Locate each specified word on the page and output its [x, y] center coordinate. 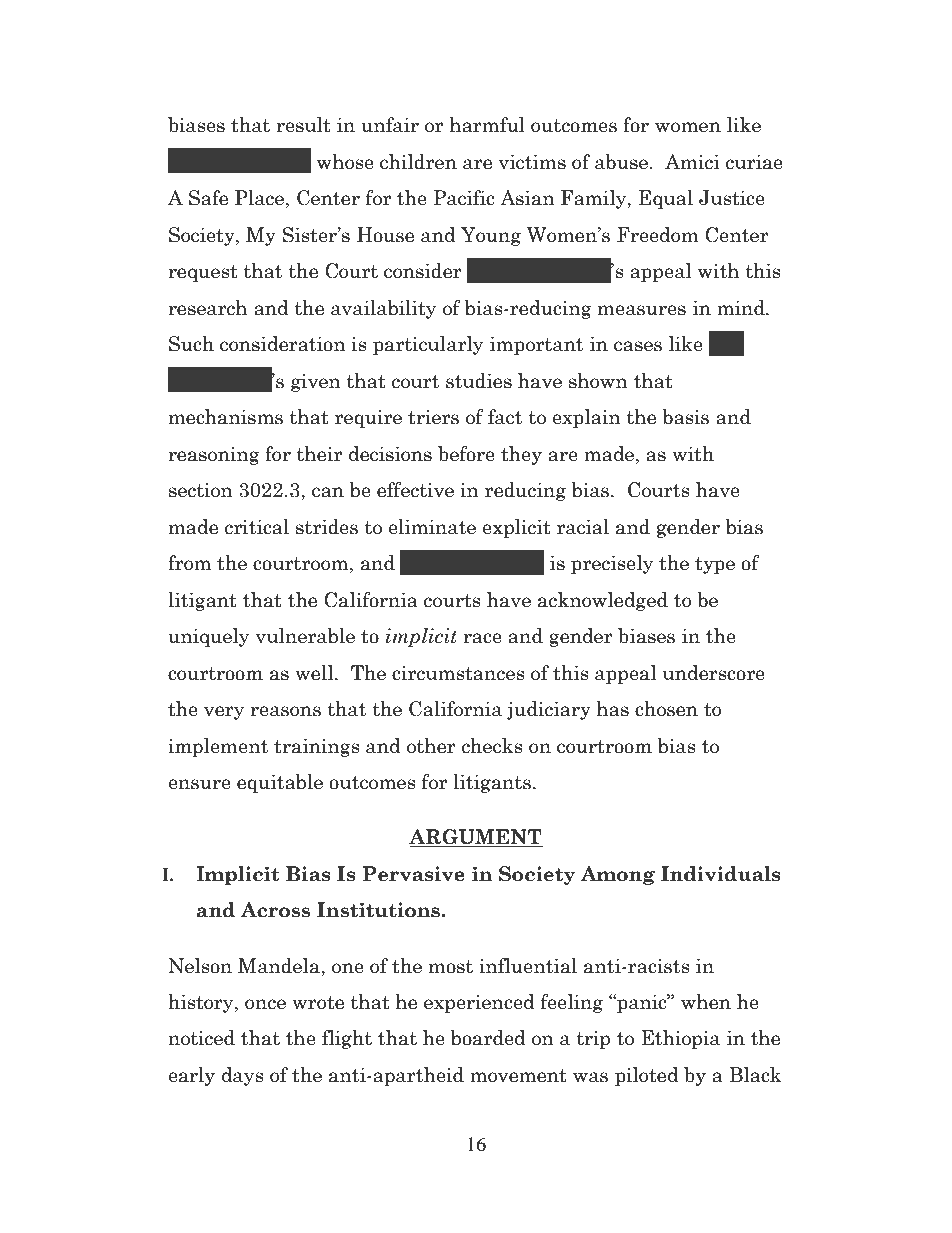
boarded [488, 1038]
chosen [666, 709]
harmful [487, 125]
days [243, 1076]
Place [259, 198]
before [466, 454]
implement [218, 747]
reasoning [214, 456]
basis [685, 417]
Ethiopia [680, 1039]
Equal [666, 199]
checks [492, 746]
